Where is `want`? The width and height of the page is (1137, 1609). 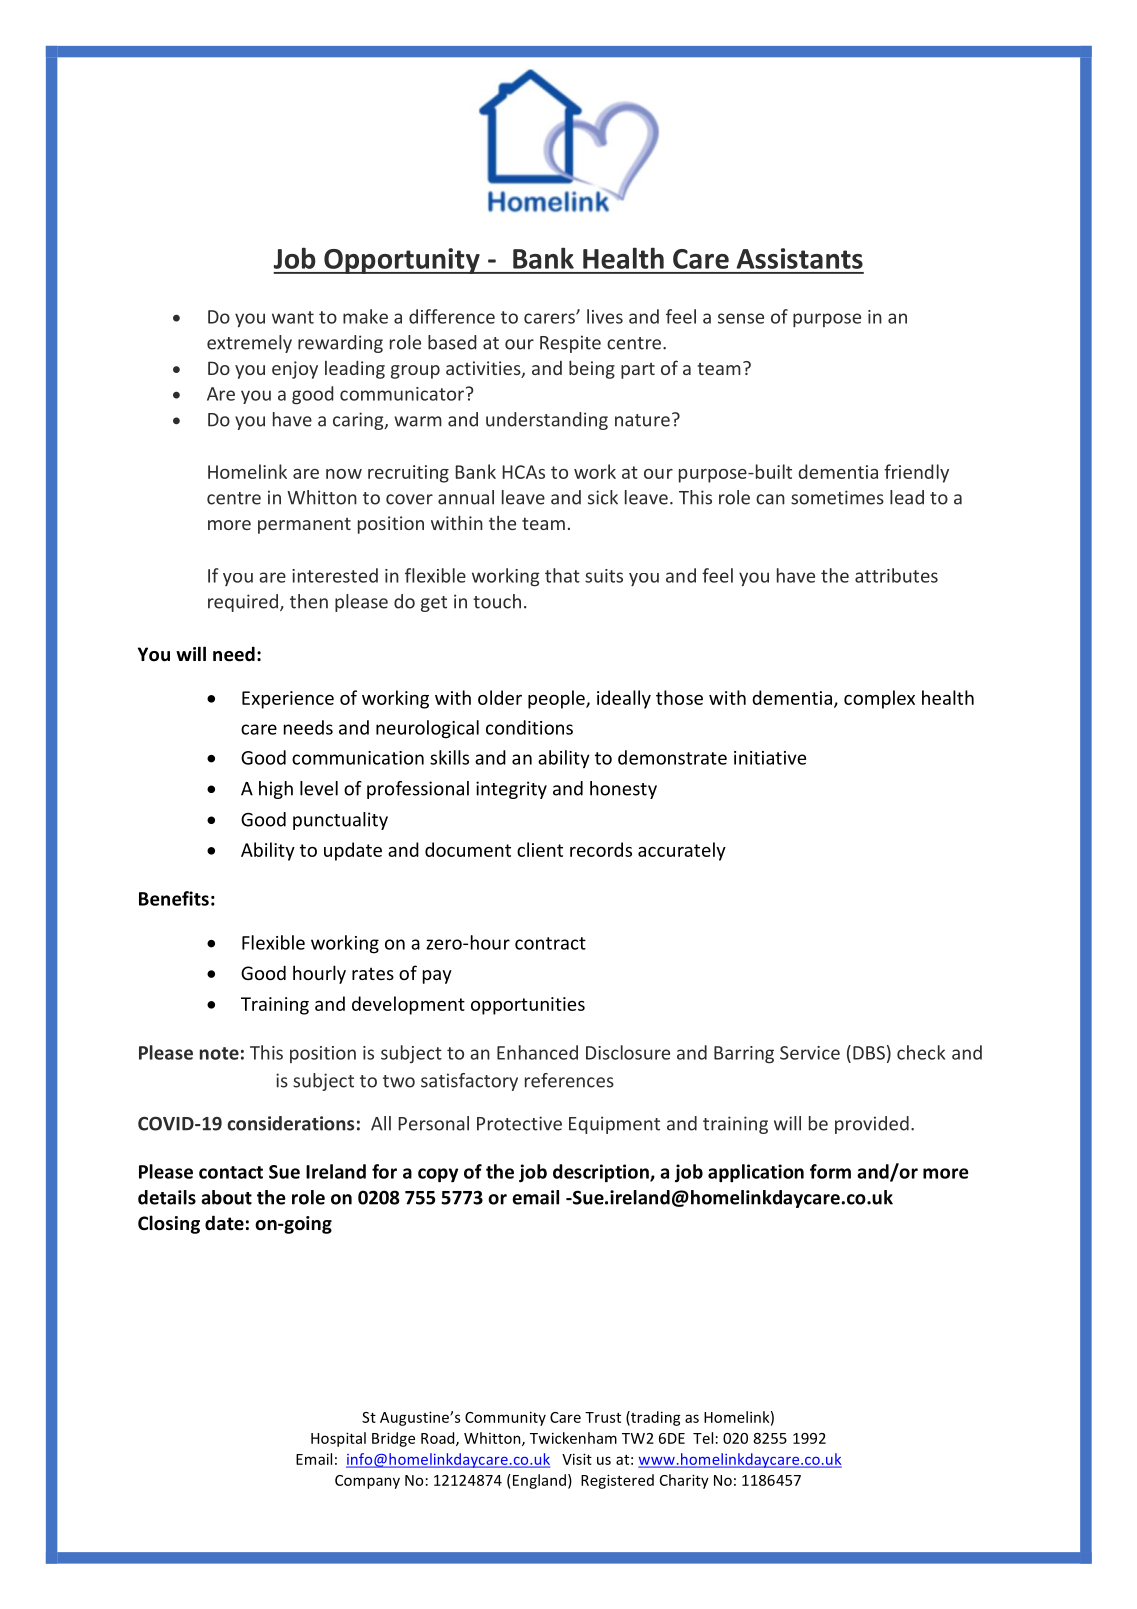
want is located at coordinates (293, 317).
